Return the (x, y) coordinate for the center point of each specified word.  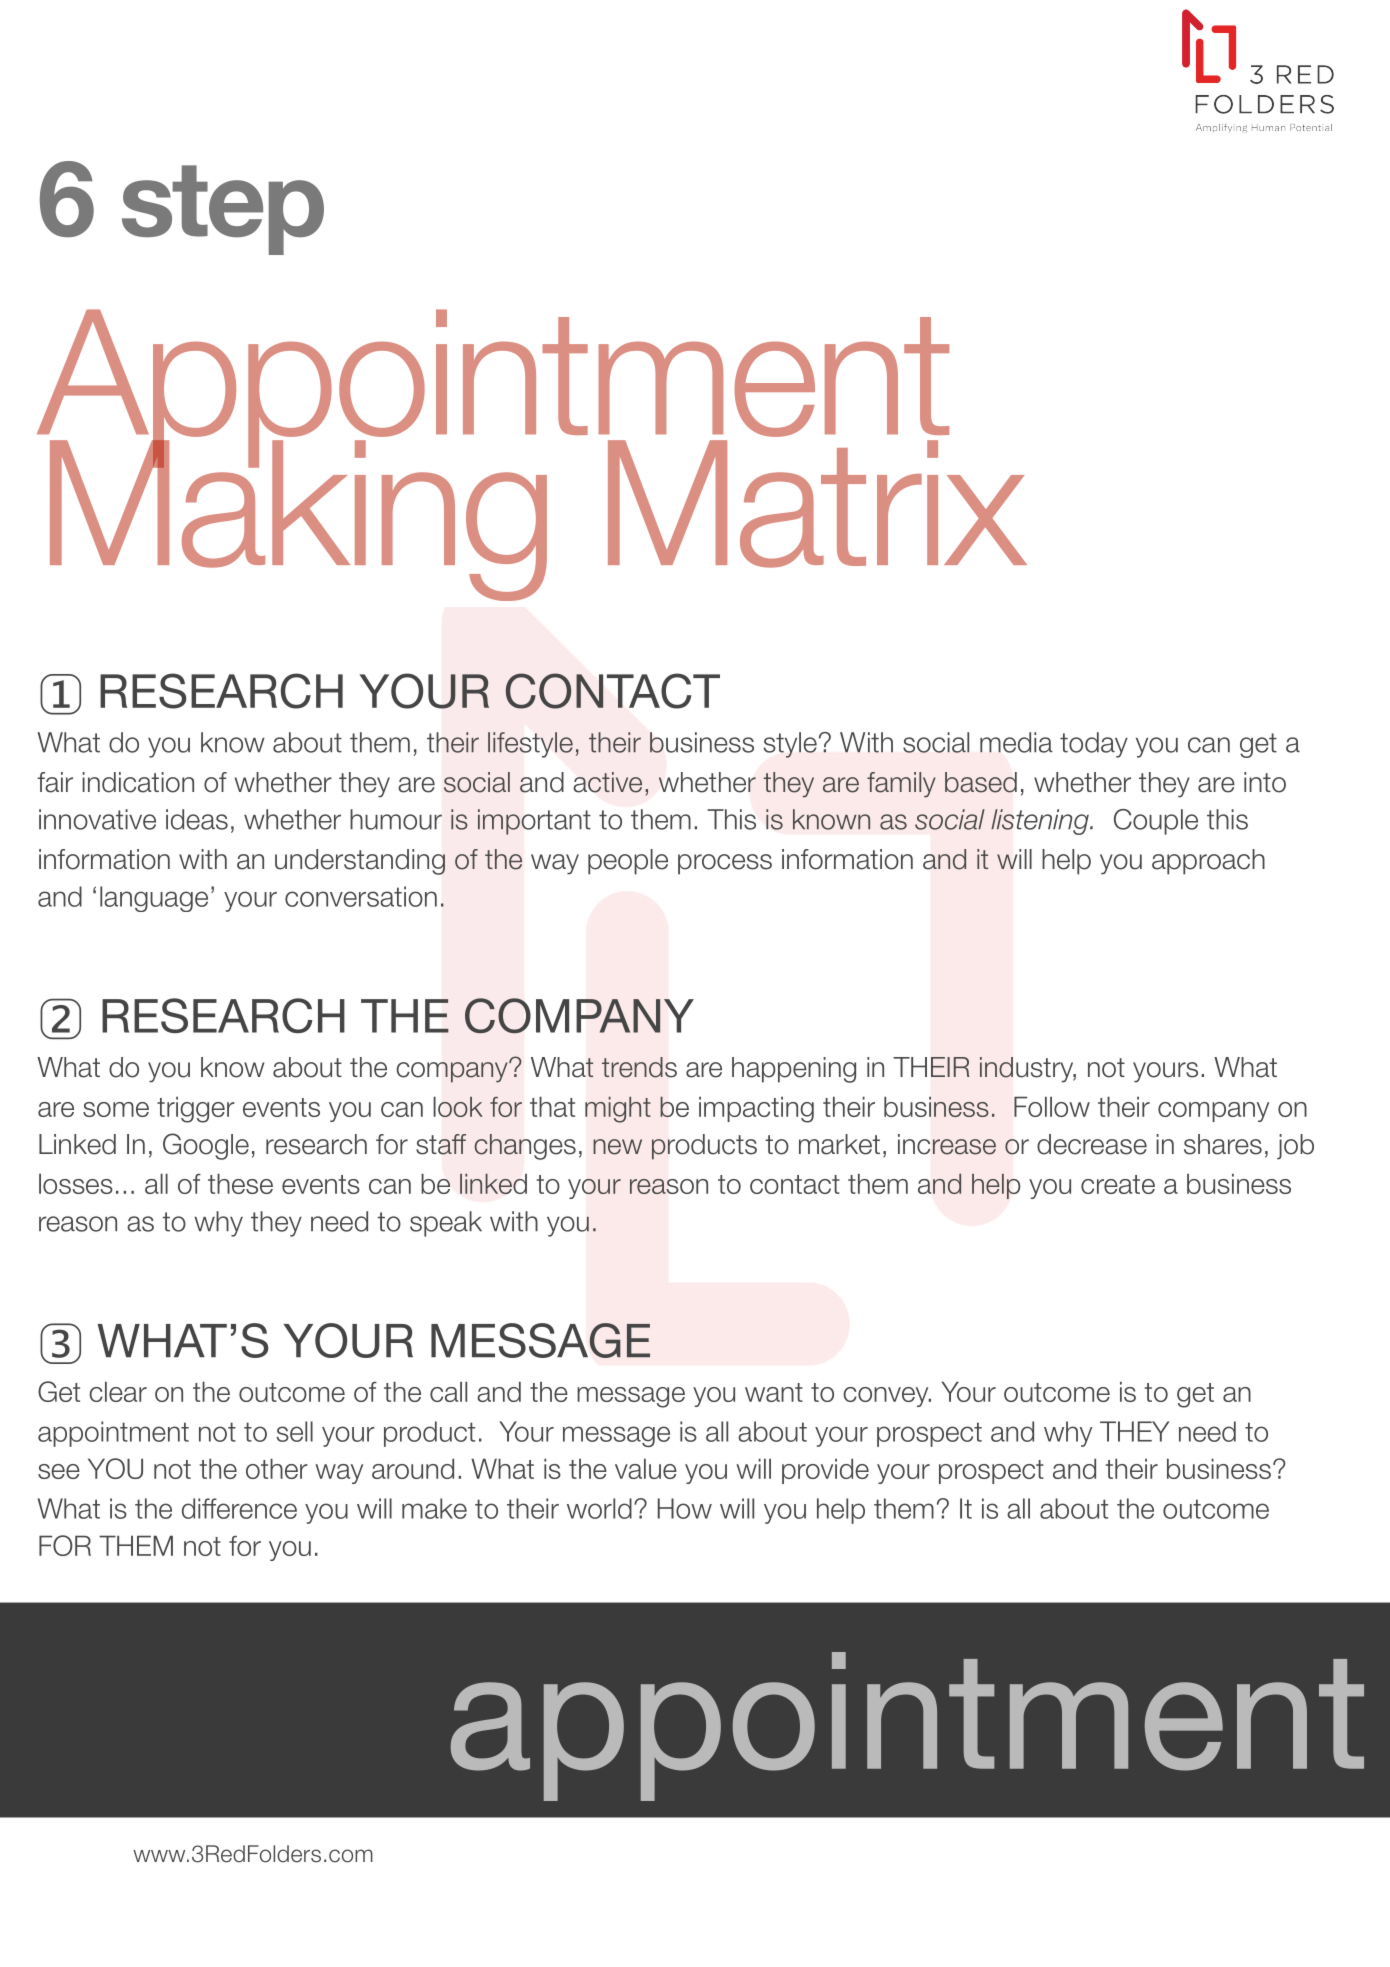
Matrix (817, 504)
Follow (1052, 1106)
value (646, 1468)
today (1094, 745)
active (608, 782)
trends (639, 1067)
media (1016, 742)
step (223, 210)
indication (138, 782)
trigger (196, 1110)
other (277, 1468)
